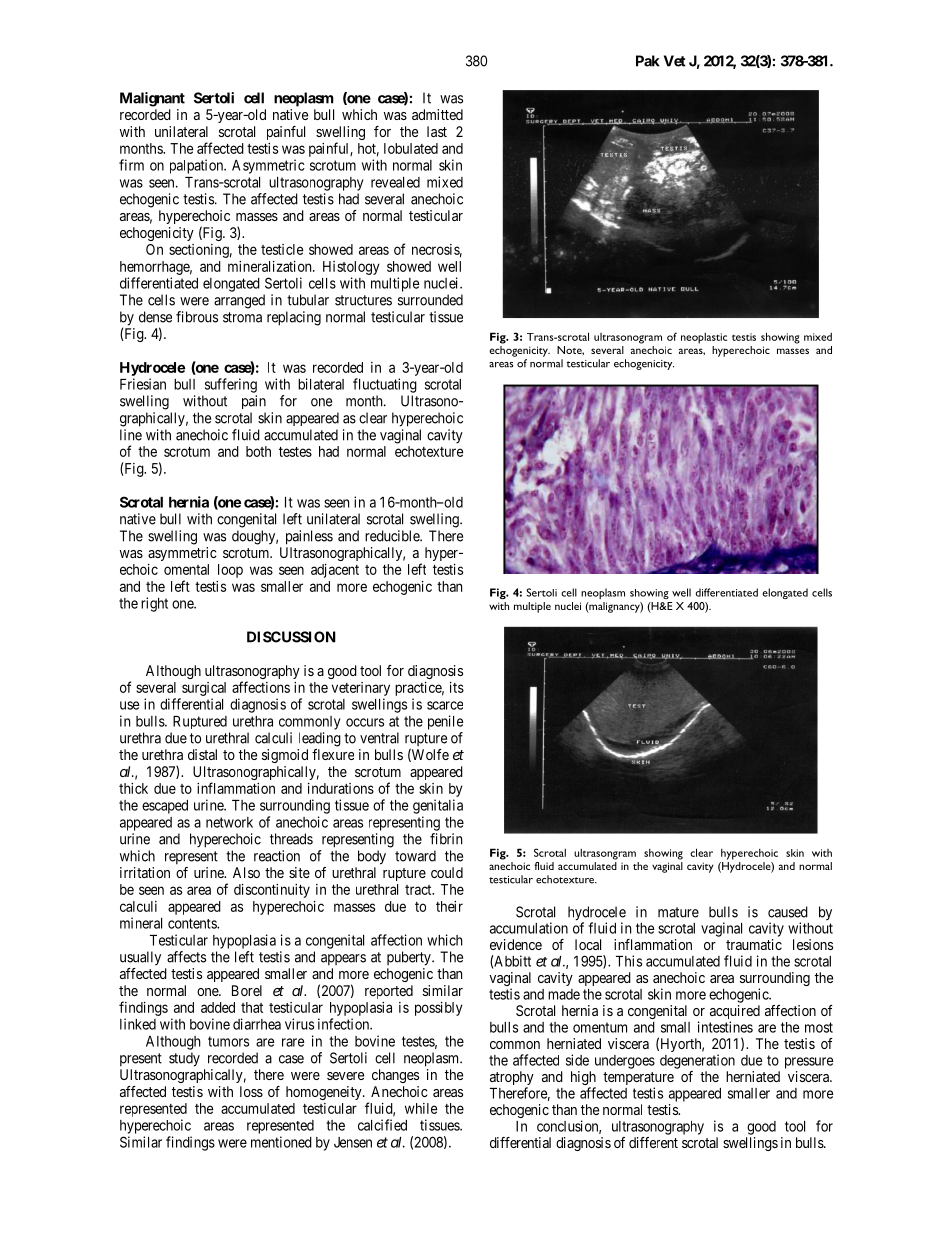 The height and width of the page is (1233, 952). I want to click on admitted, so click(437, 114).
